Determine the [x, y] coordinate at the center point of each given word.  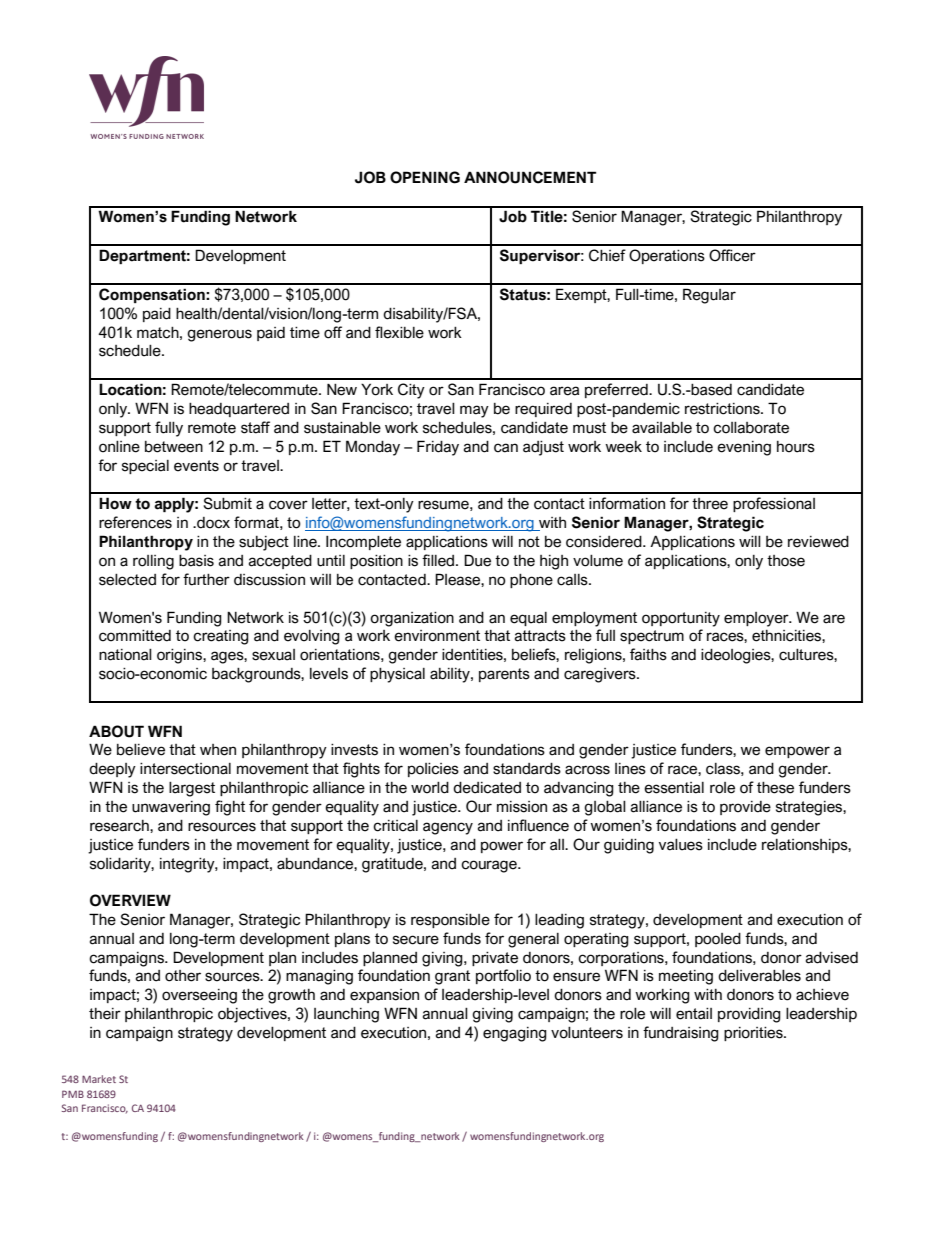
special [145, 467]
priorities [754, 1034]
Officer [732, 255]
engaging [515, 1034]
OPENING [425, 177]
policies [433, 770]
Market [99, 1079]
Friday [438, 448]
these [775, 788]
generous [219, 335]
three [710, 504]
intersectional [185, 769]
